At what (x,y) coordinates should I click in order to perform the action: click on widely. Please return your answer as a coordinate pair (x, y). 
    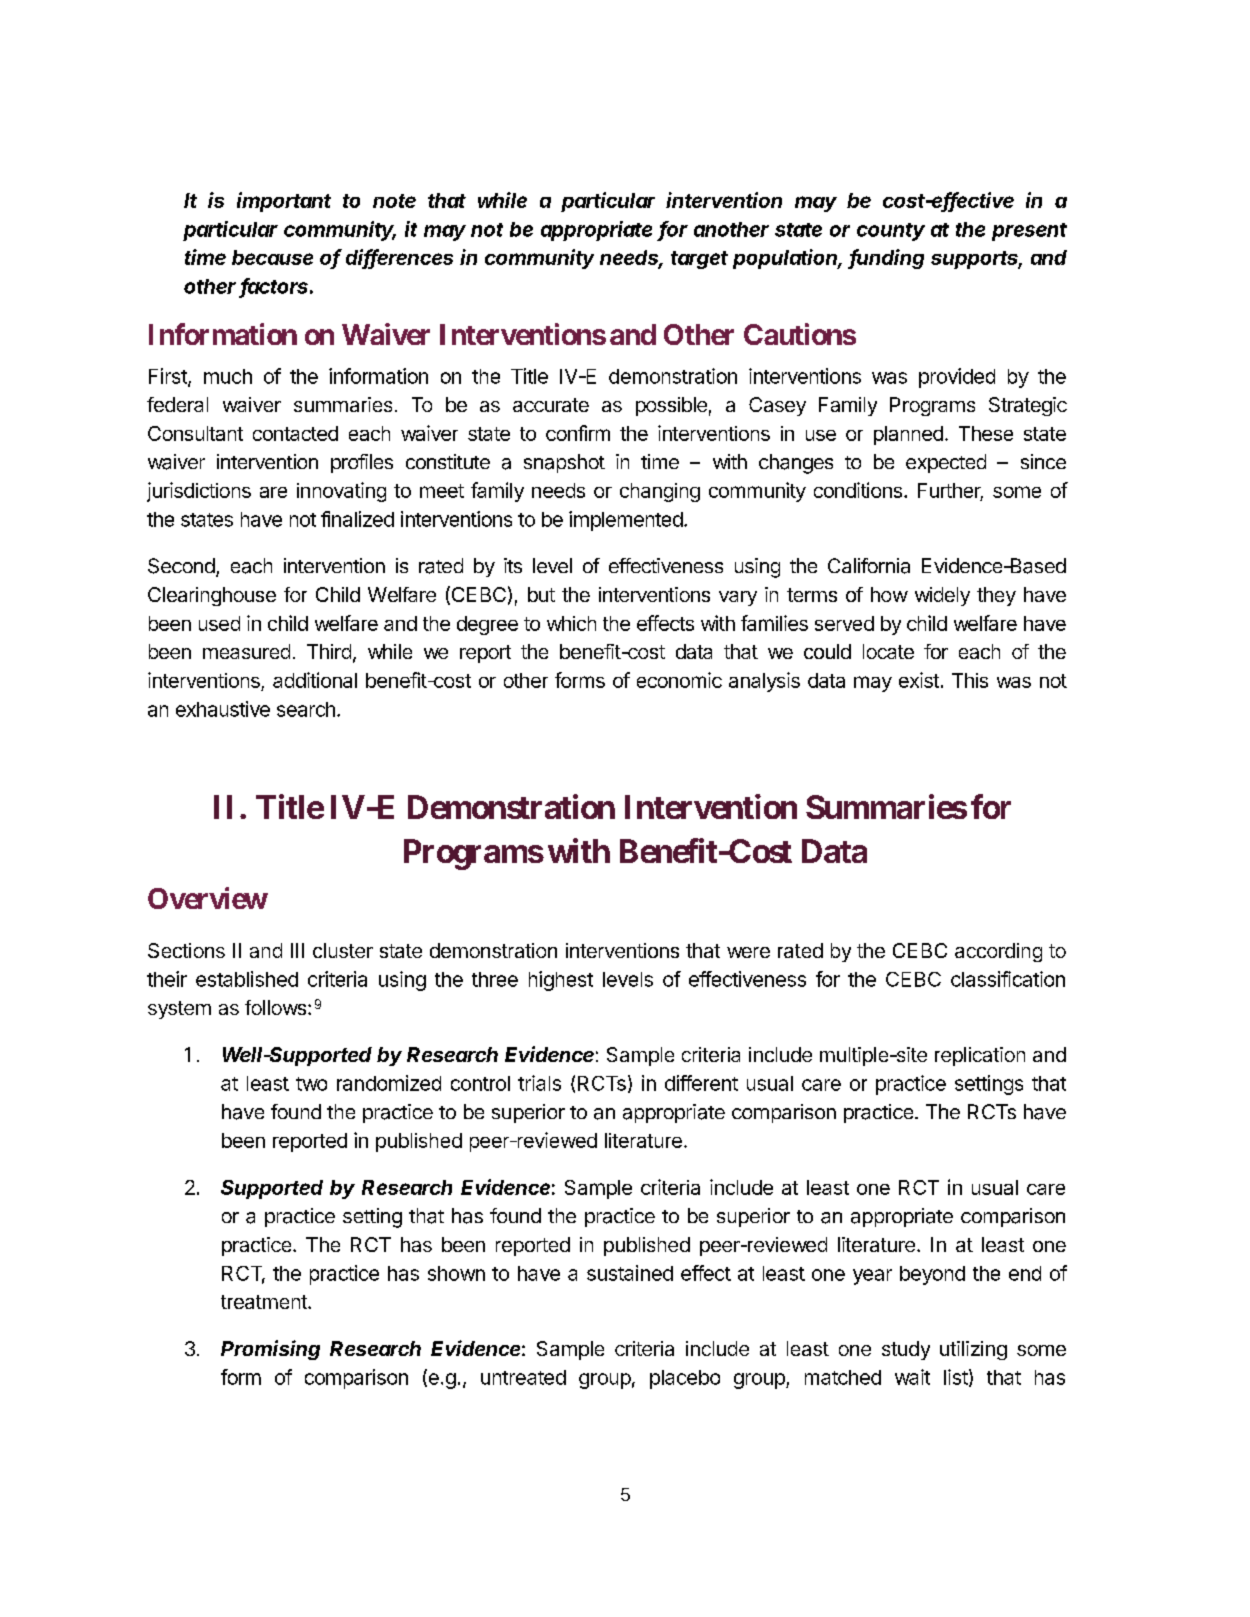
    Looking at the image, I should click on (942, 596).
